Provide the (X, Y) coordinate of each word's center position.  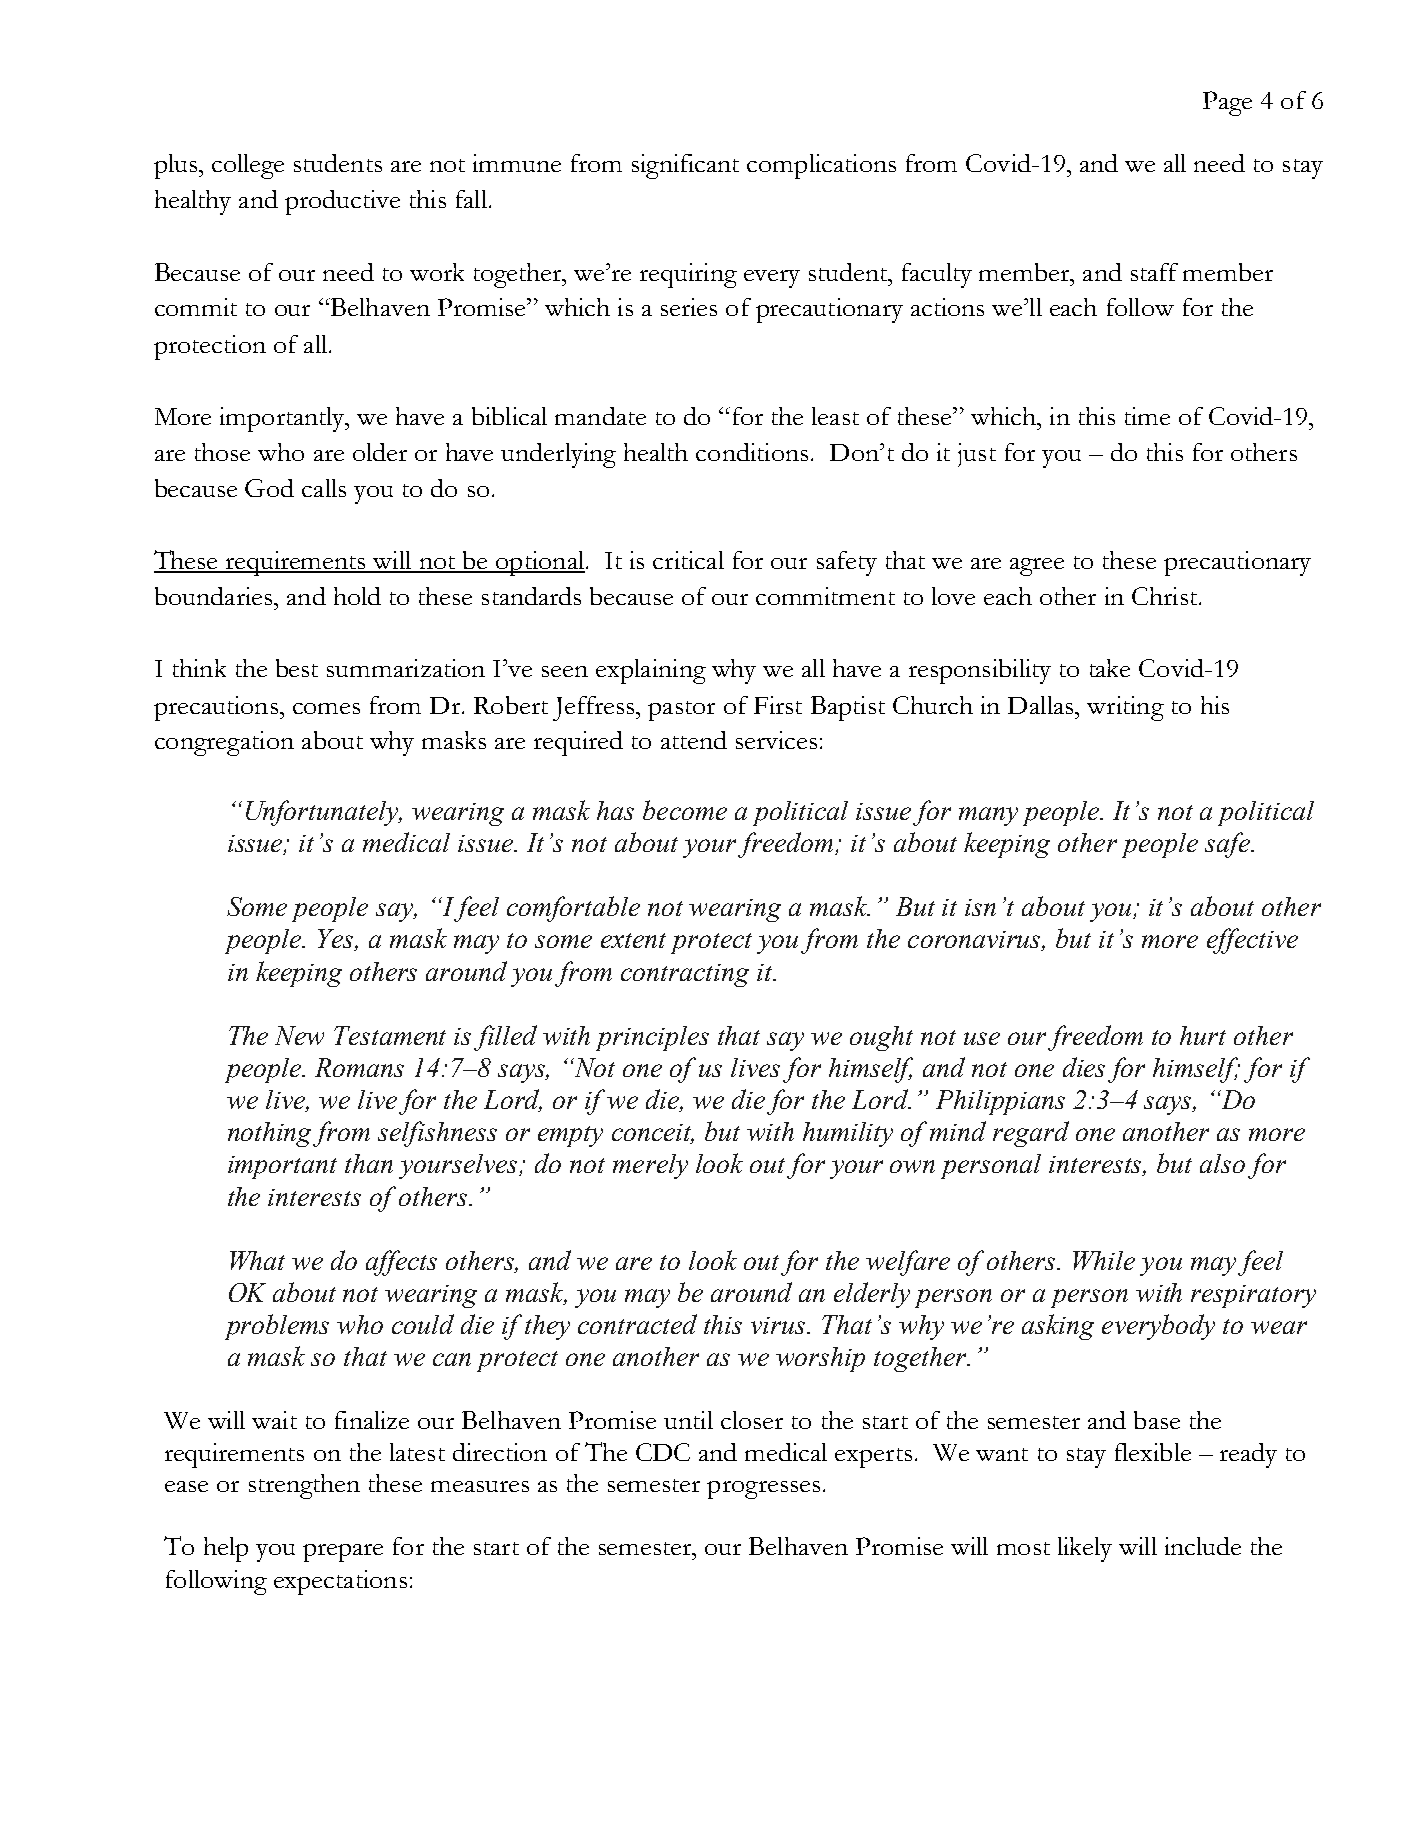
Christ (1166, 596)
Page (1227, 103)
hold (357, 596)
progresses (763, 1490)
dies (1084, 1067)
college (248, 166)
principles (652, 1038)
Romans (359, 1067)
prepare (343, 1553)
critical (688, 560)
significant (685, 166)
